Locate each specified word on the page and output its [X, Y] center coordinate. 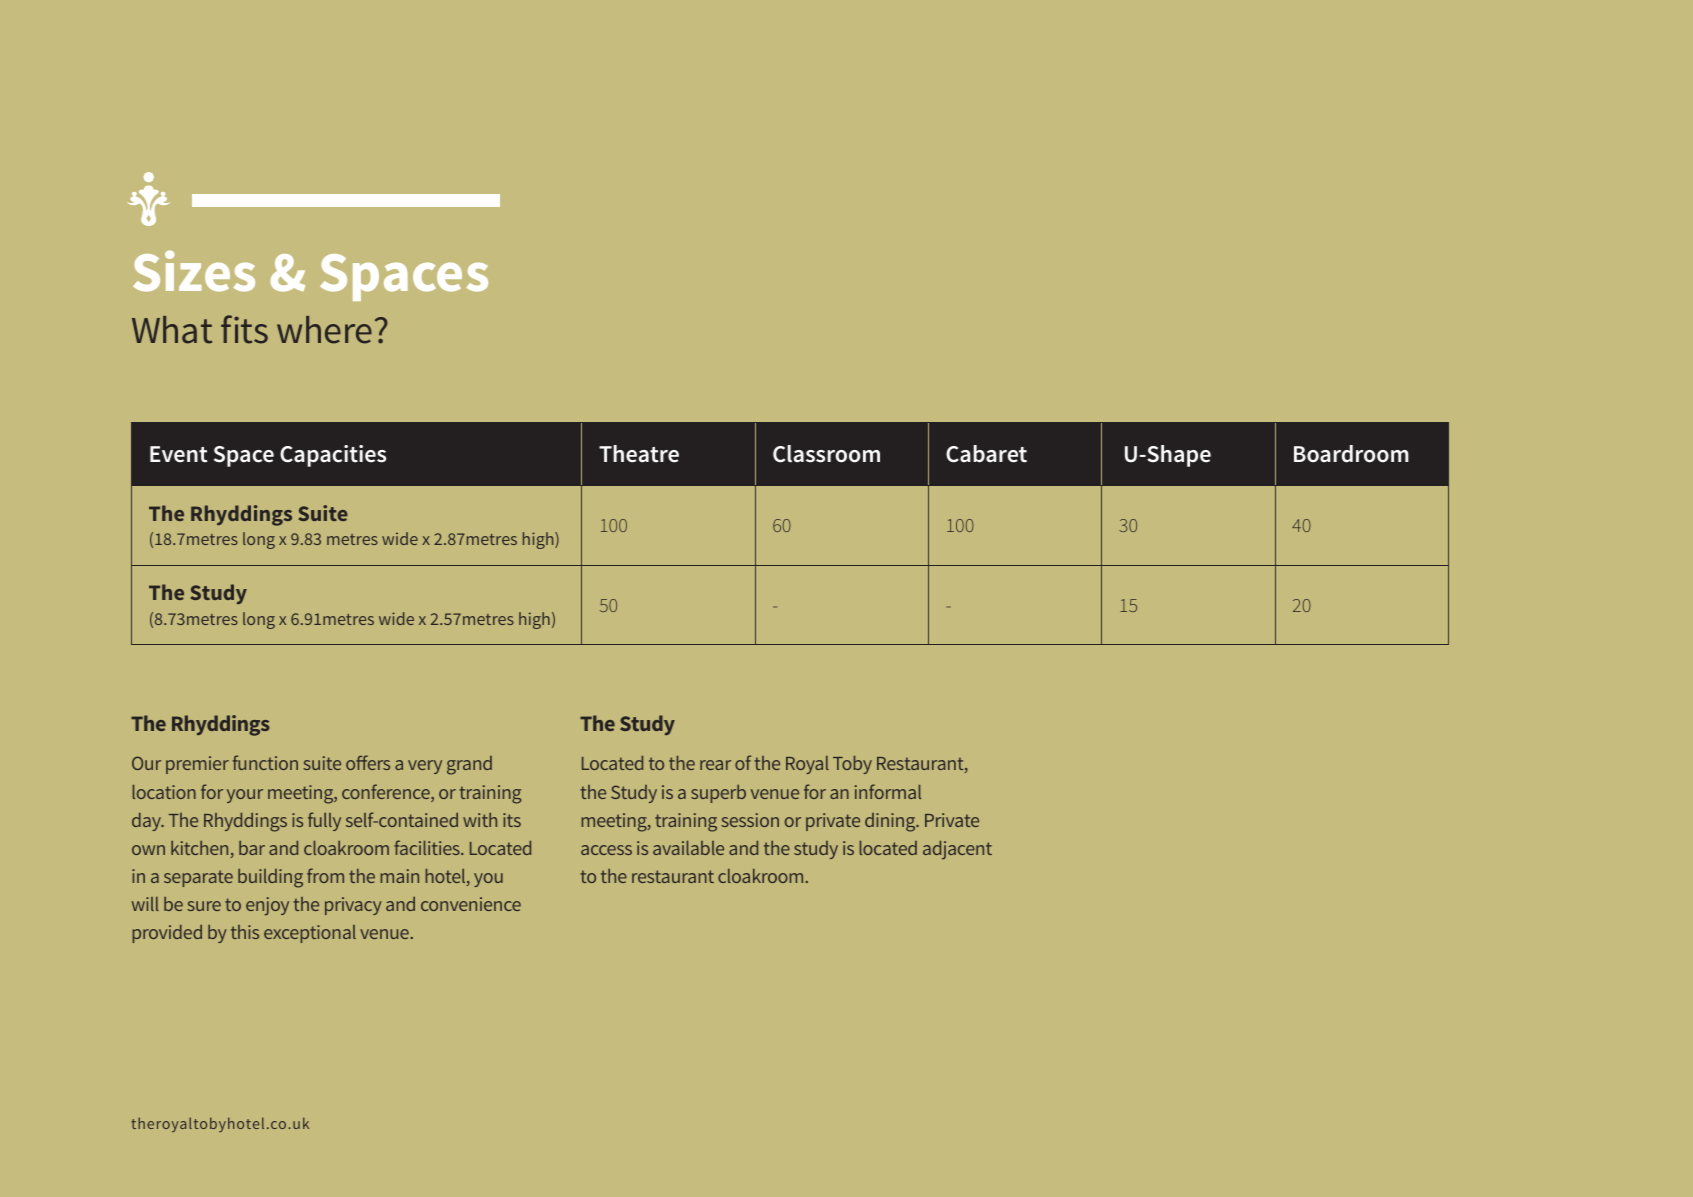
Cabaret [986, 454]
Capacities [333, 456]
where [324, 330]
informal [888, 791]
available [688, 848]
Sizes [194, 271]
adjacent [957, 850]
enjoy [267, 906]
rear [715, 765]
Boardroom [1351, 454]
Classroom [826, 454]
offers [368, 762]
